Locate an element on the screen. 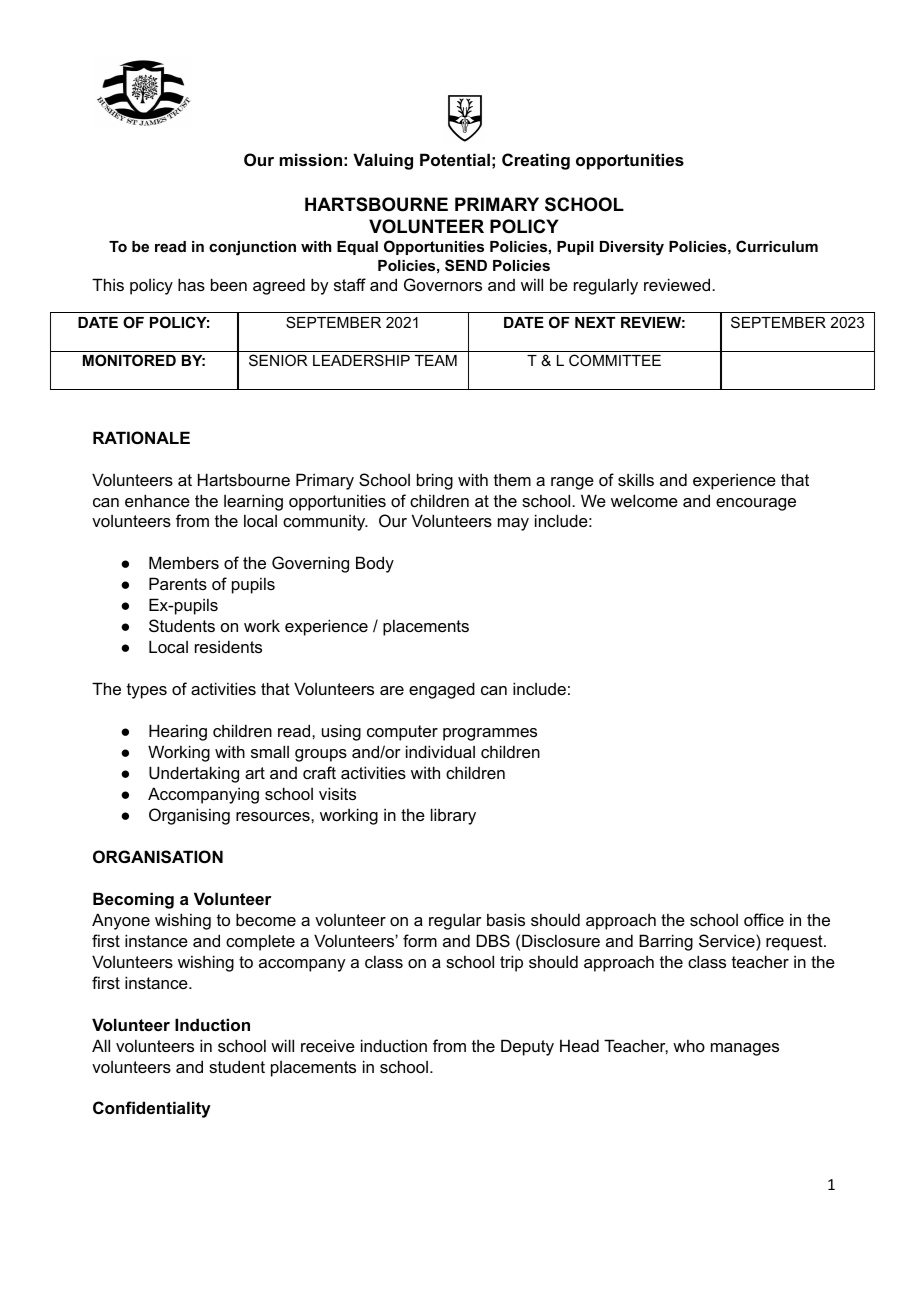  encourage is located at coordinates (756, 504).
